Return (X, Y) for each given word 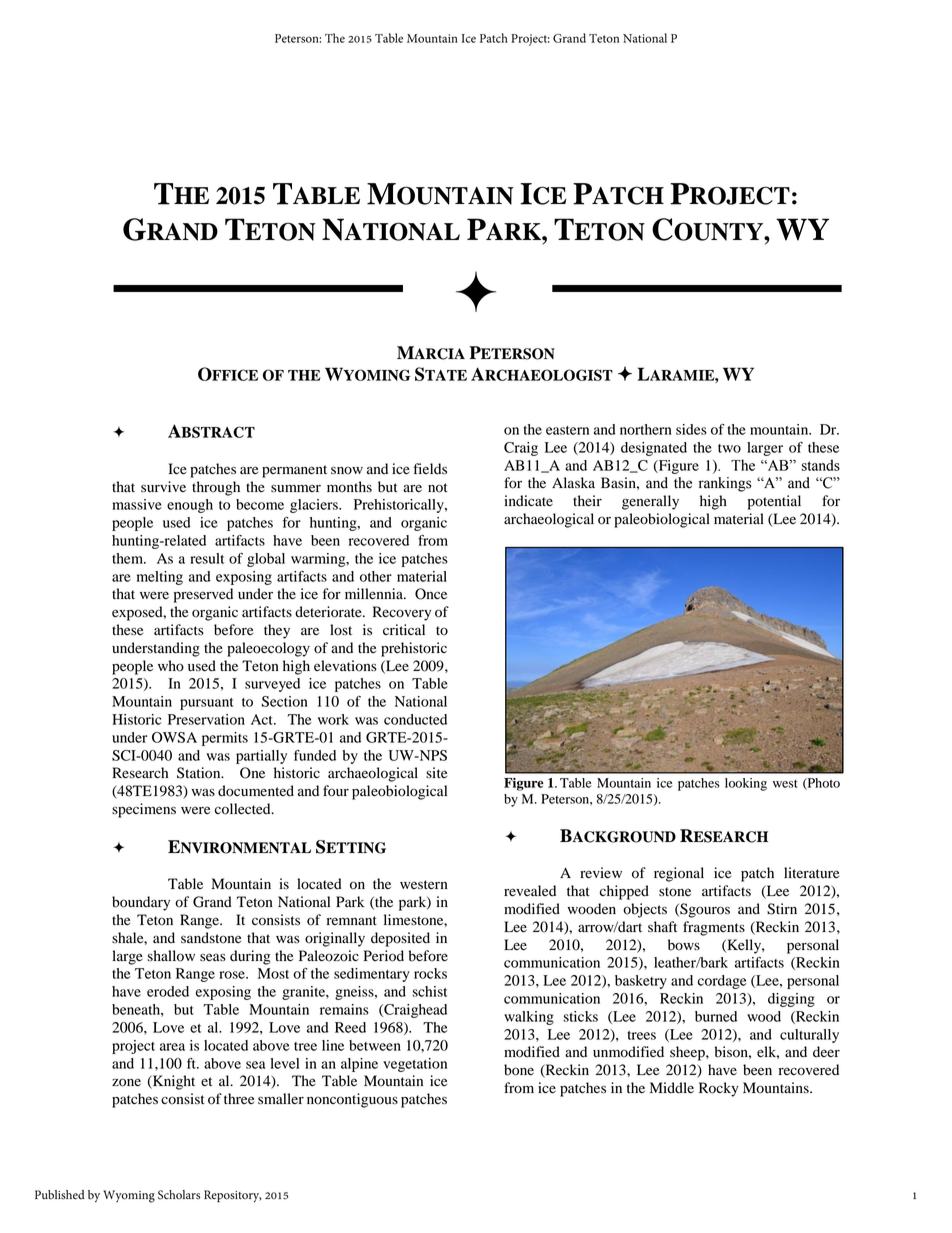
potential (774, 502)
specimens (144, 810)
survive (163, 486)
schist (429, 991)
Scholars (179, 1195)
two (729, 448)
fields (430, 469)
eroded (168, 991)
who (171, 666)
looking (746, 784)
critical (404, 629)
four (336, 791)
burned (716, 1016)
